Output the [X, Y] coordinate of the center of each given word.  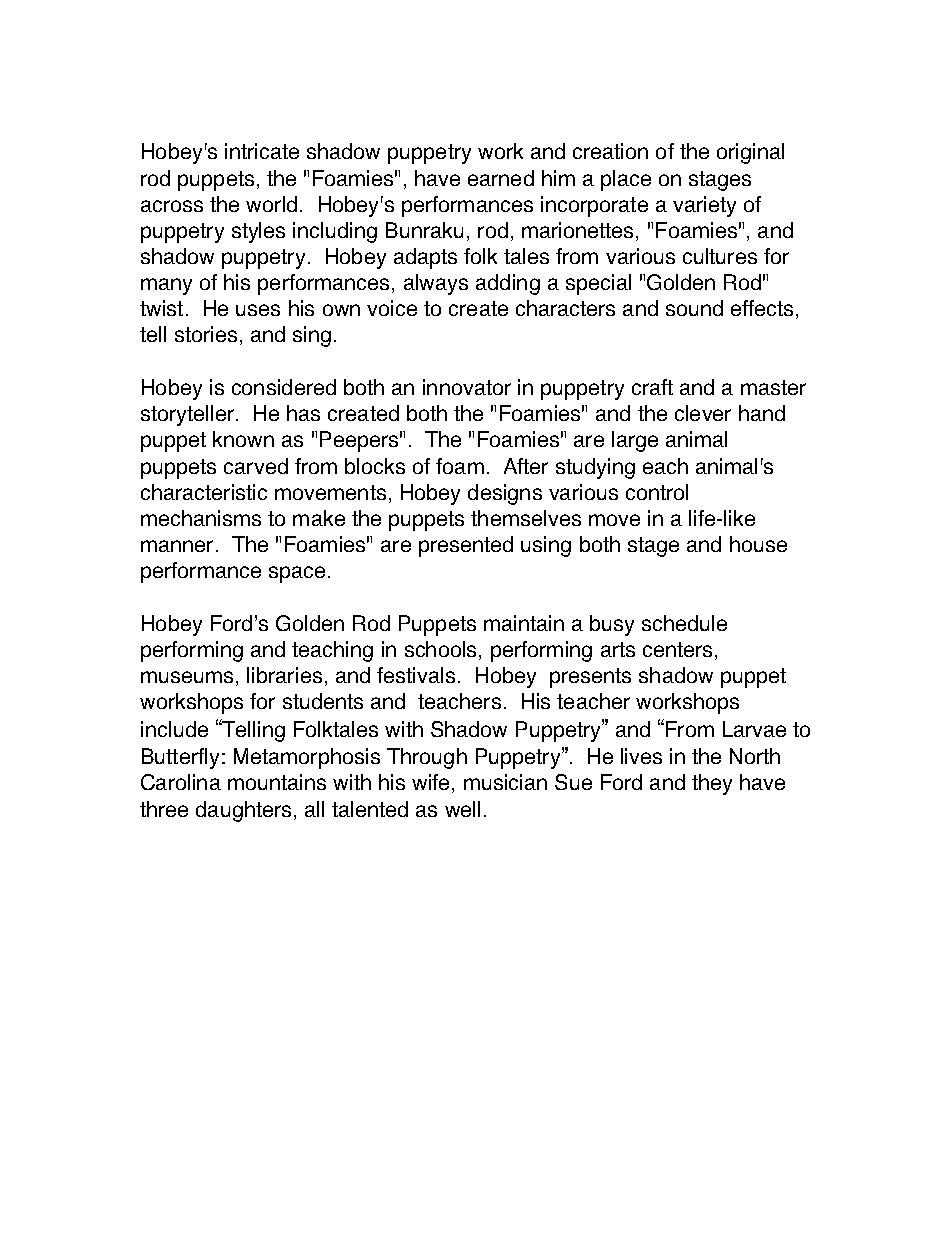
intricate [262, 151]
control [657, 492]
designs [505, 494]
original [750, 153]
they [712, 784]
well [462, 809]
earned [501, 178]
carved [256, 466]
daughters [243, 811]
